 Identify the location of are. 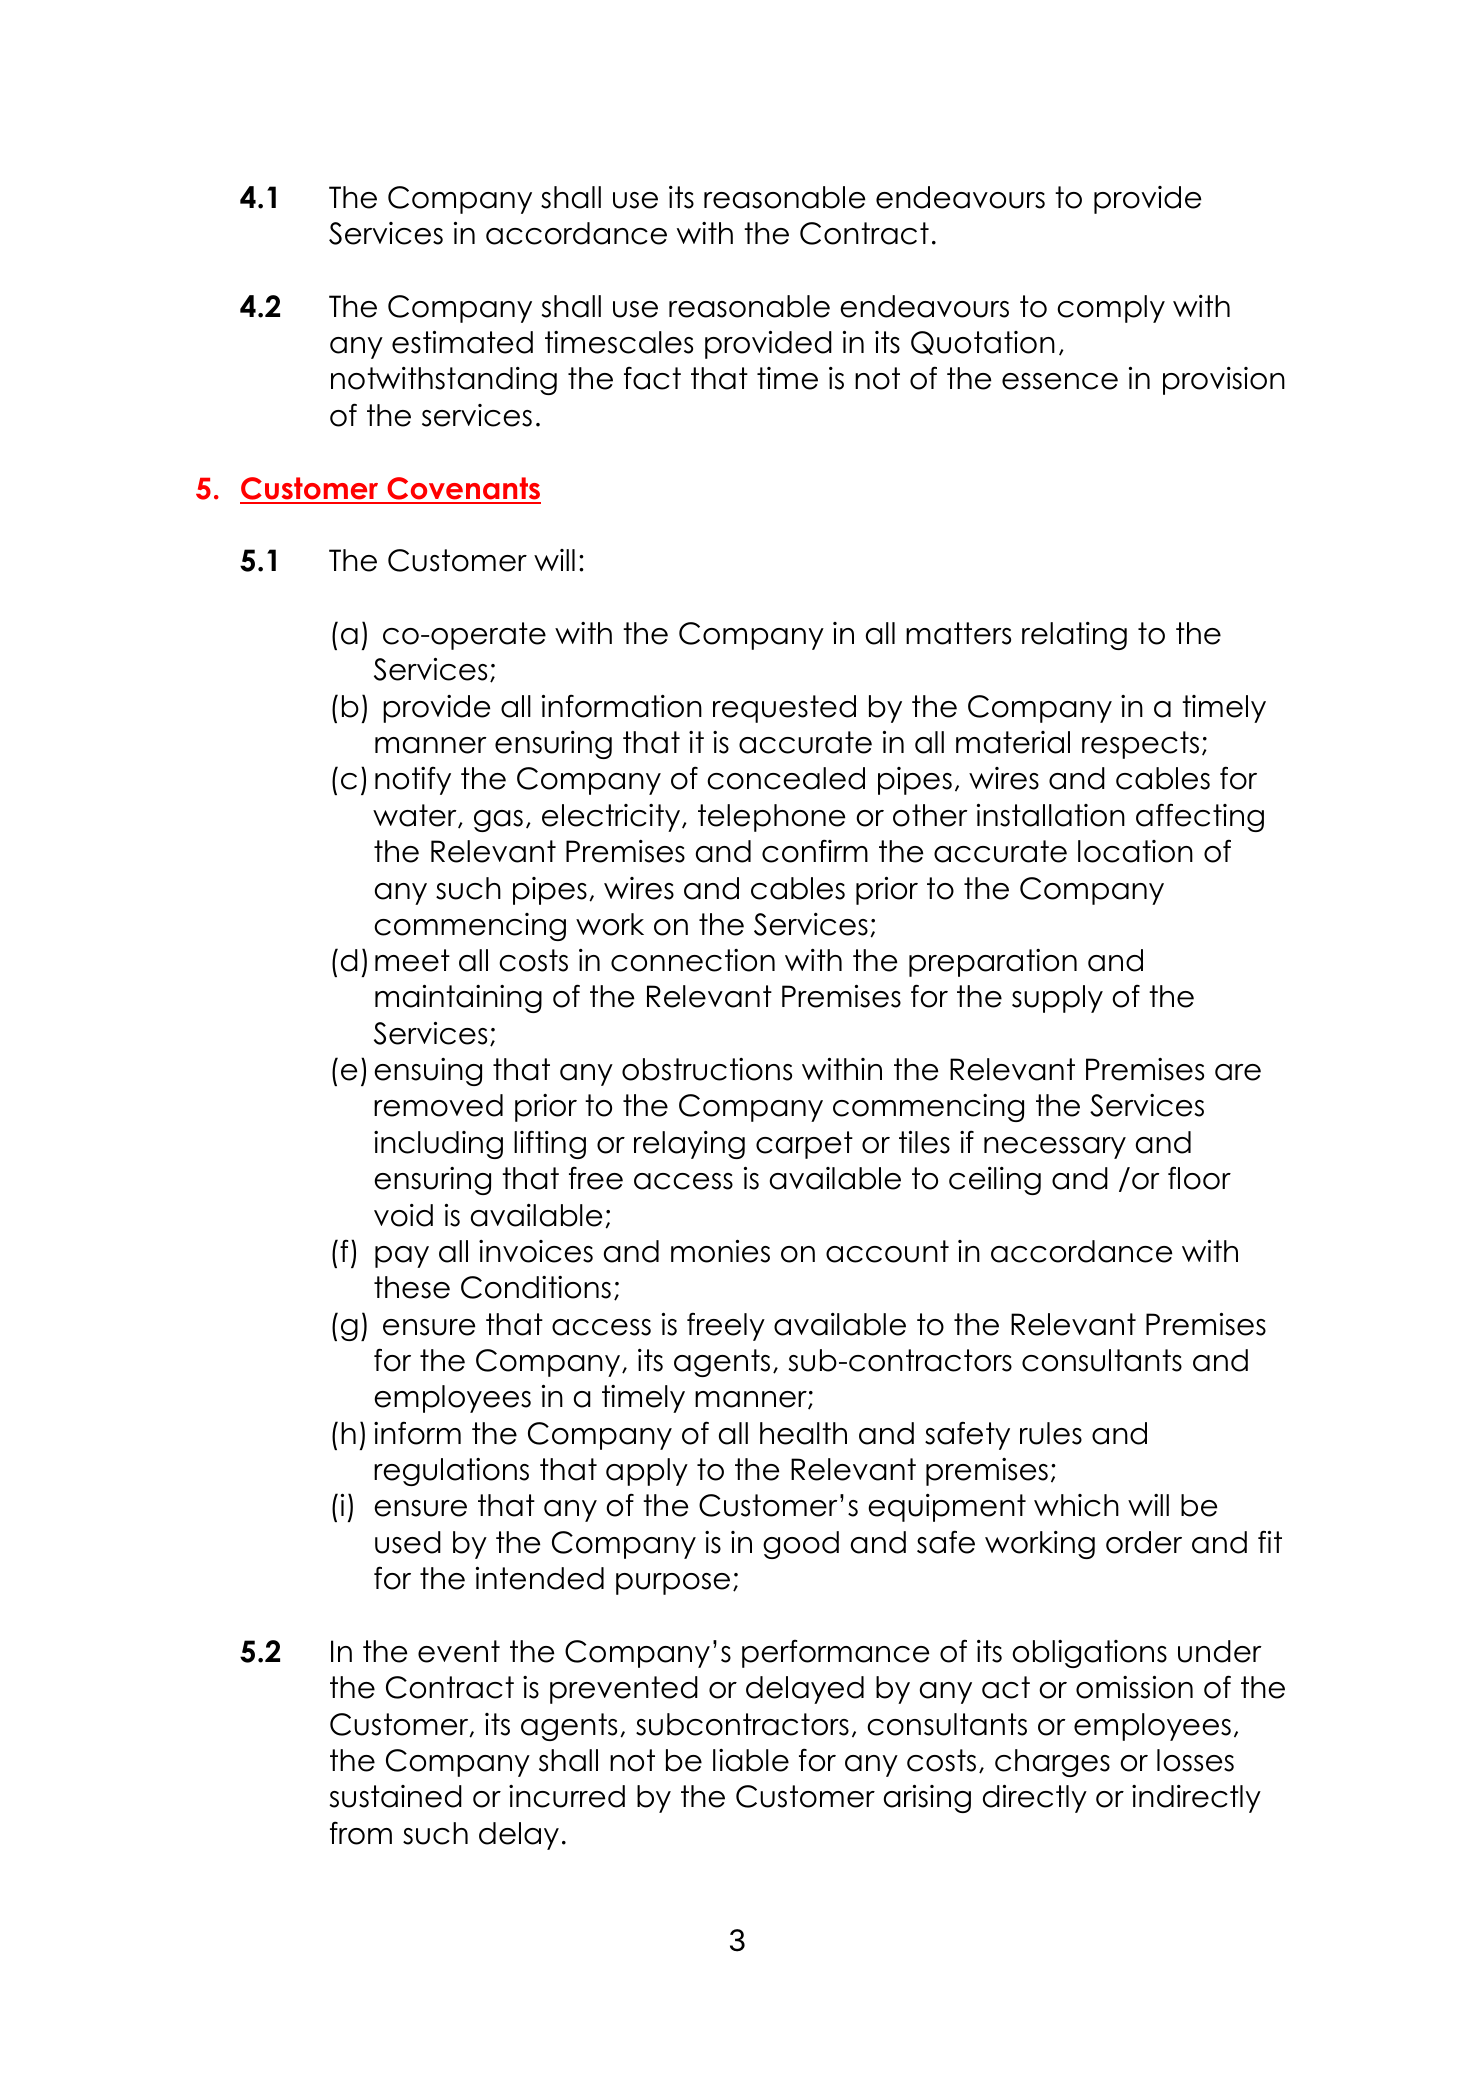
(1238, 1072).
